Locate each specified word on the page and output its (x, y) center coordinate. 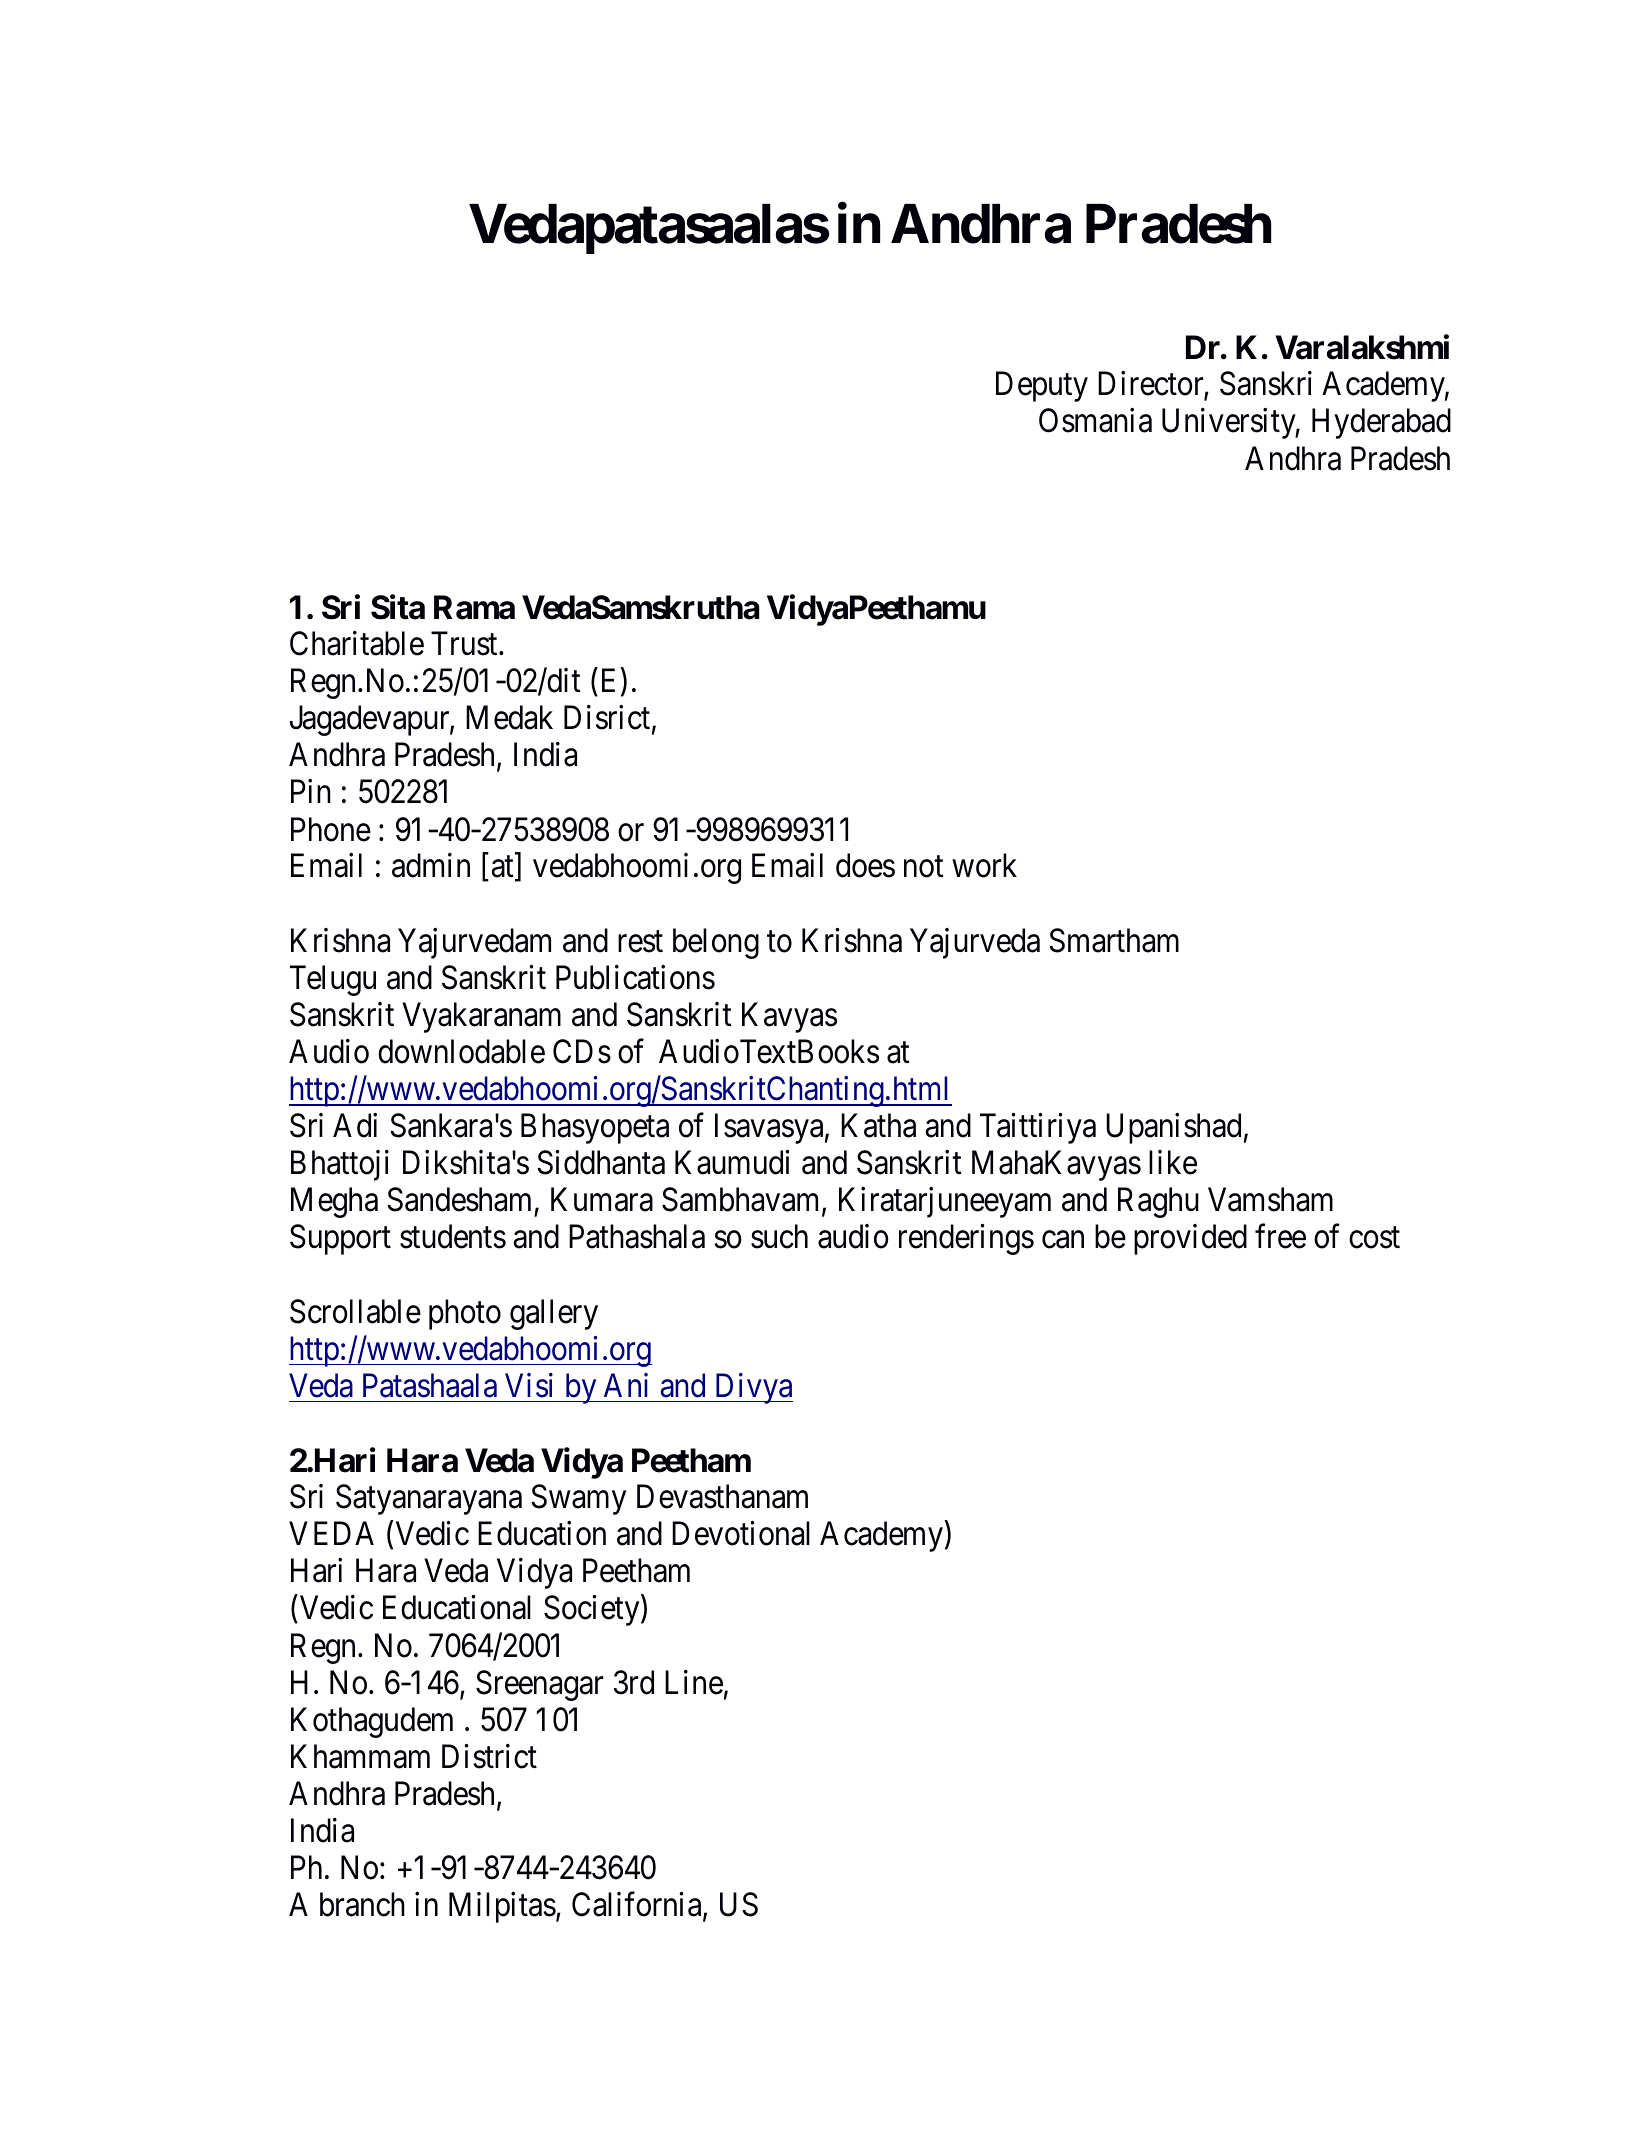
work (984, 865)
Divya (752, 1388)
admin (431, 865)
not (923, 867)
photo (465, 1314)
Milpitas (502, 1907)
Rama (474, 607)
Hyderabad (1381, 423)
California (638, 1906)
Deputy (1042, 387)
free (1280, 1236)
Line (694, 1682)
